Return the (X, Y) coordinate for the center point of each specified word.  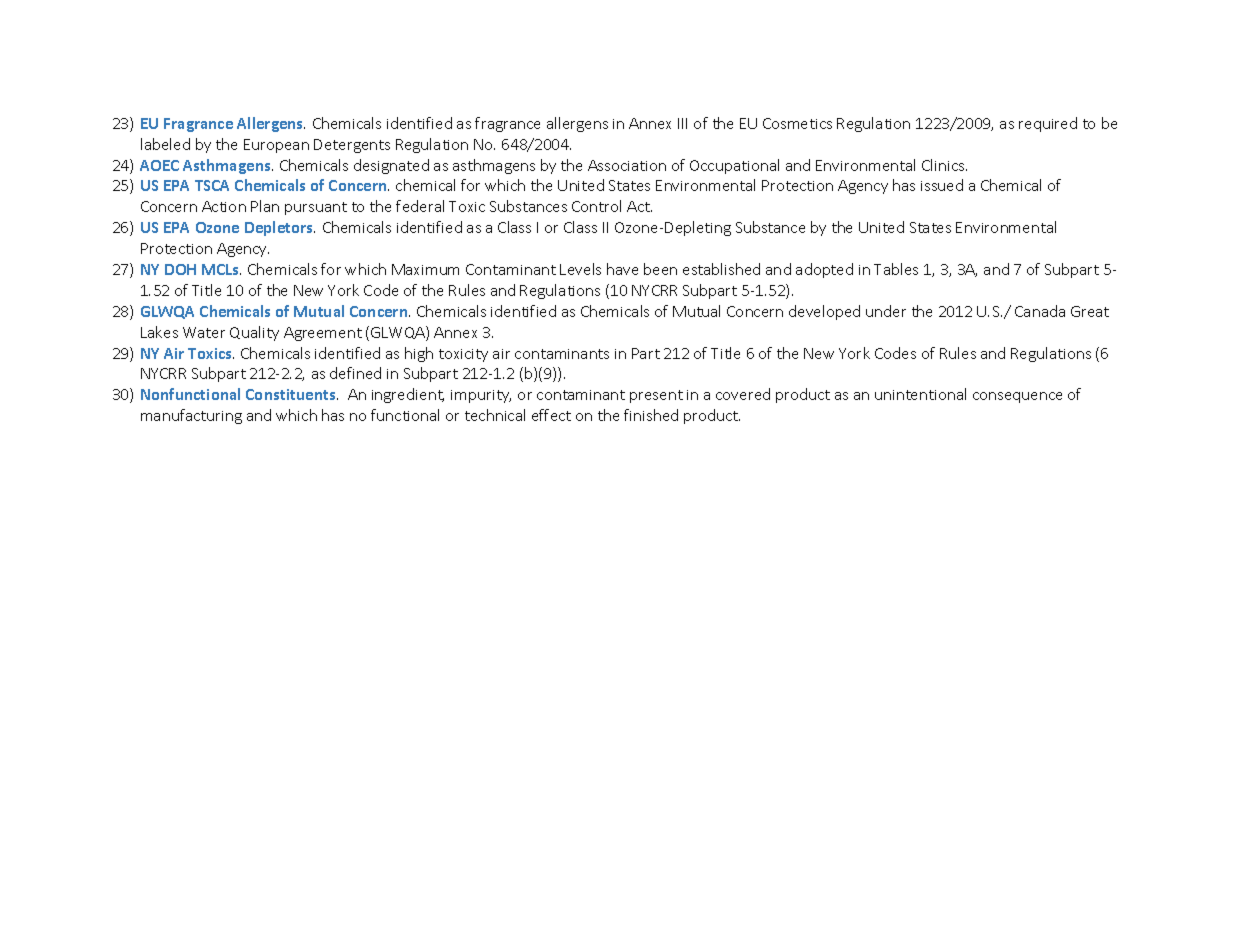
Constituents (292, 394)
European (276, 146)
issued (942, 185)
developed (824, 312)
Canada (1040, 311)
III (682, 123)
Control (596, 206)
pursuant (316, 208)
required (1048, 124)
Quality (254, 333)
